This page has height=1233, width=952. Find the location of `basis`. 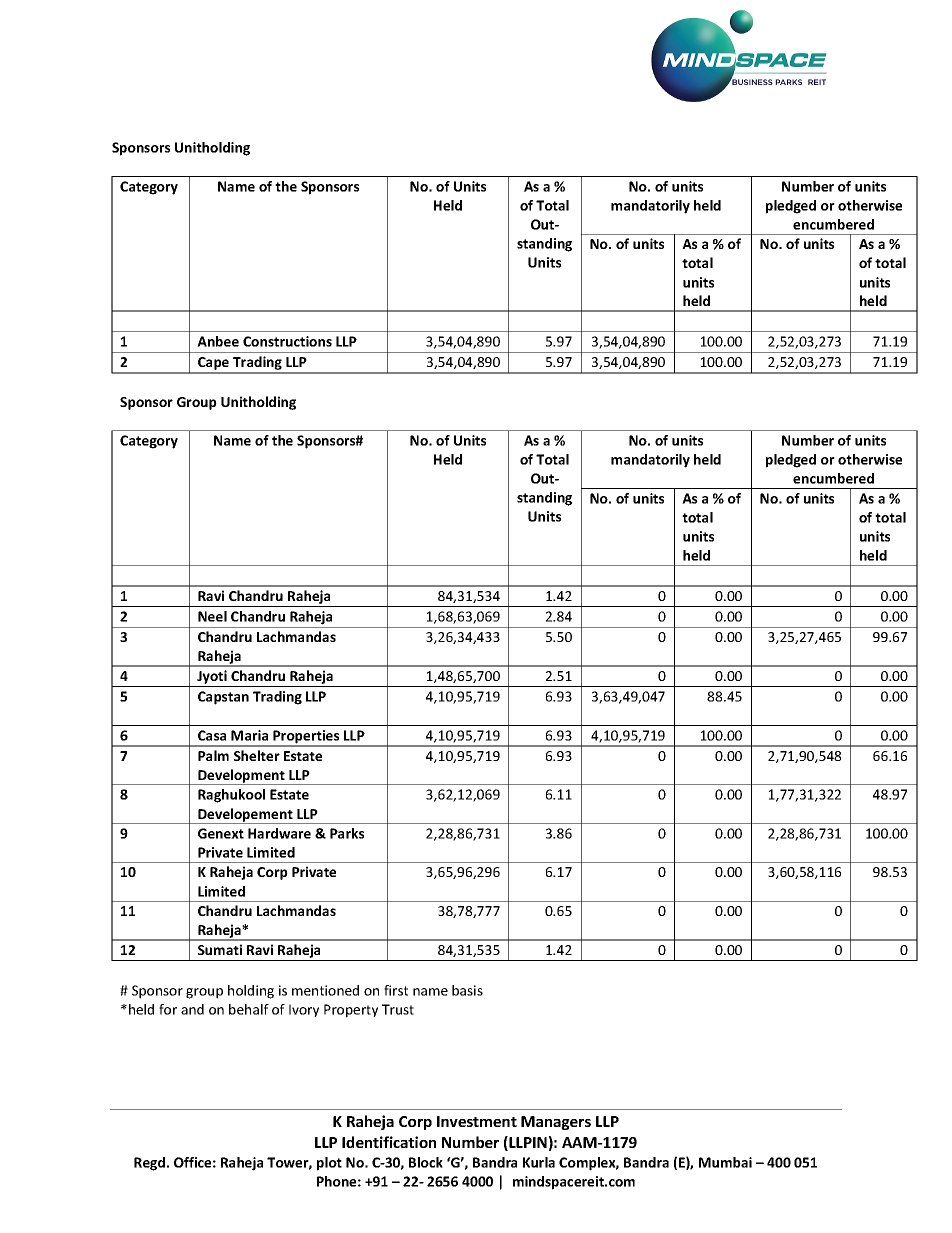

basis is located at coordinates (467, 990).
